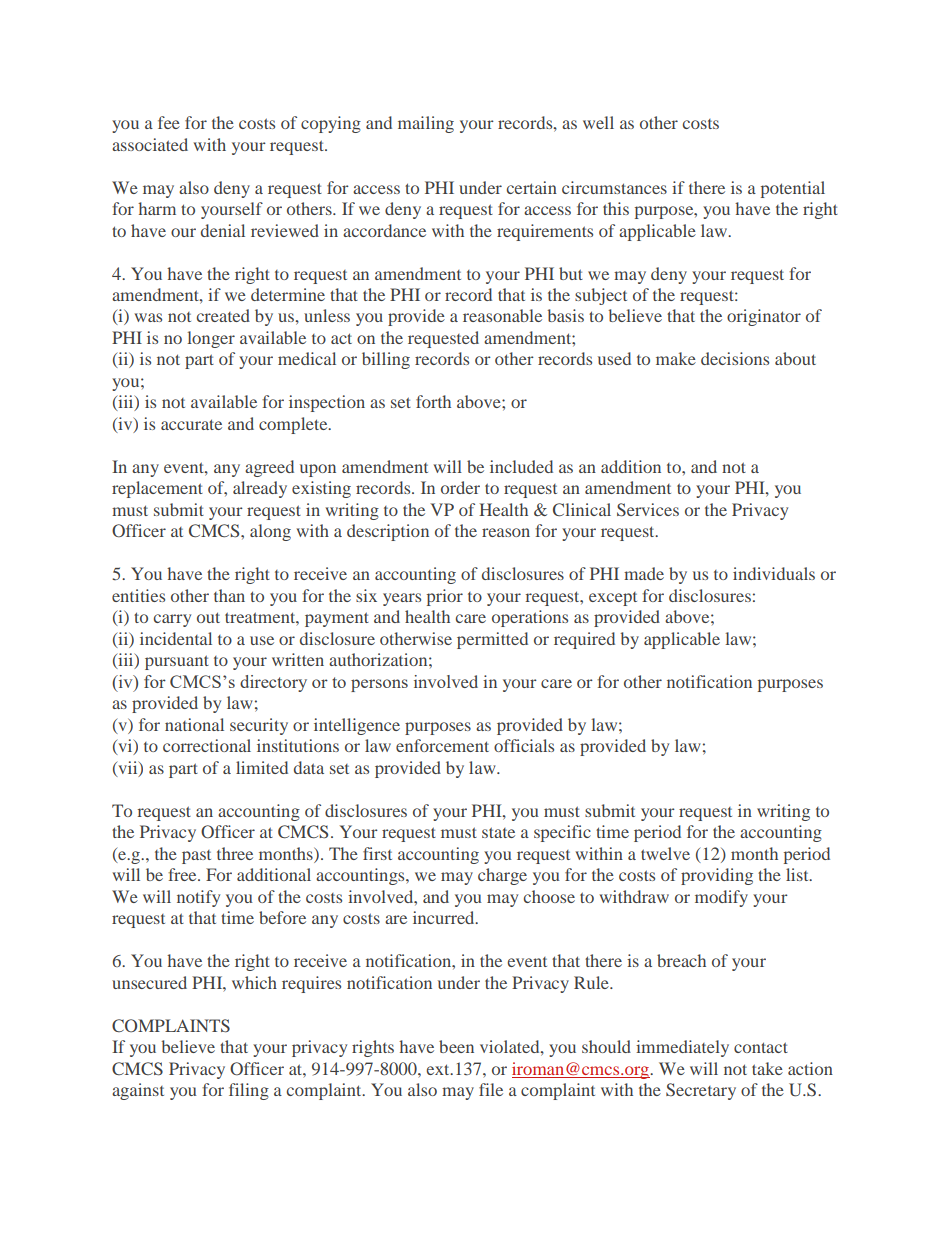 The width and height of the page is (952, 1233). What do you see at coordinates (426, 124) in the page?
I see `mailing` at bounding box center [426, 124].
